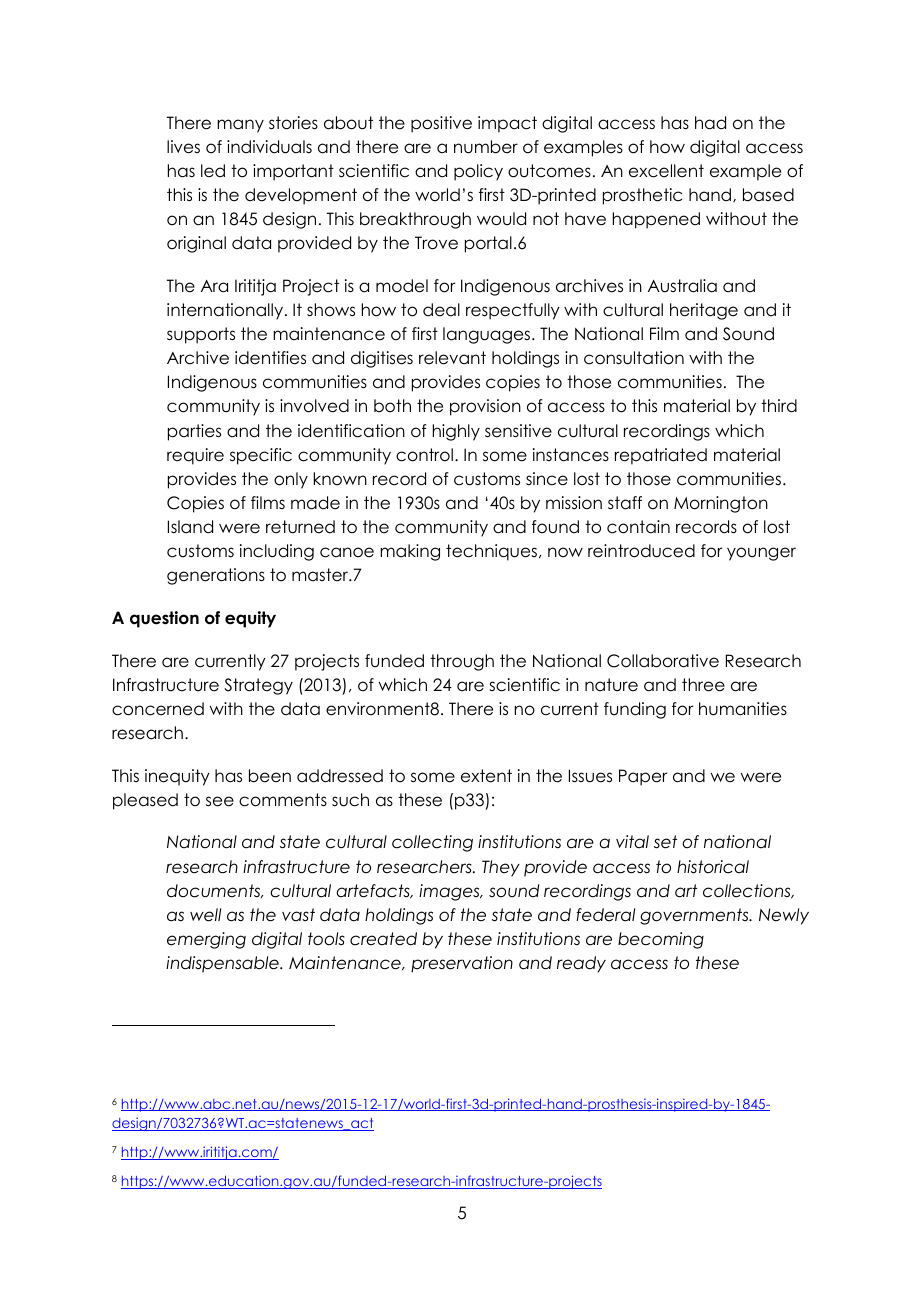 This page has height=1308, width=924. I want to click on see, so click(220, 801).
